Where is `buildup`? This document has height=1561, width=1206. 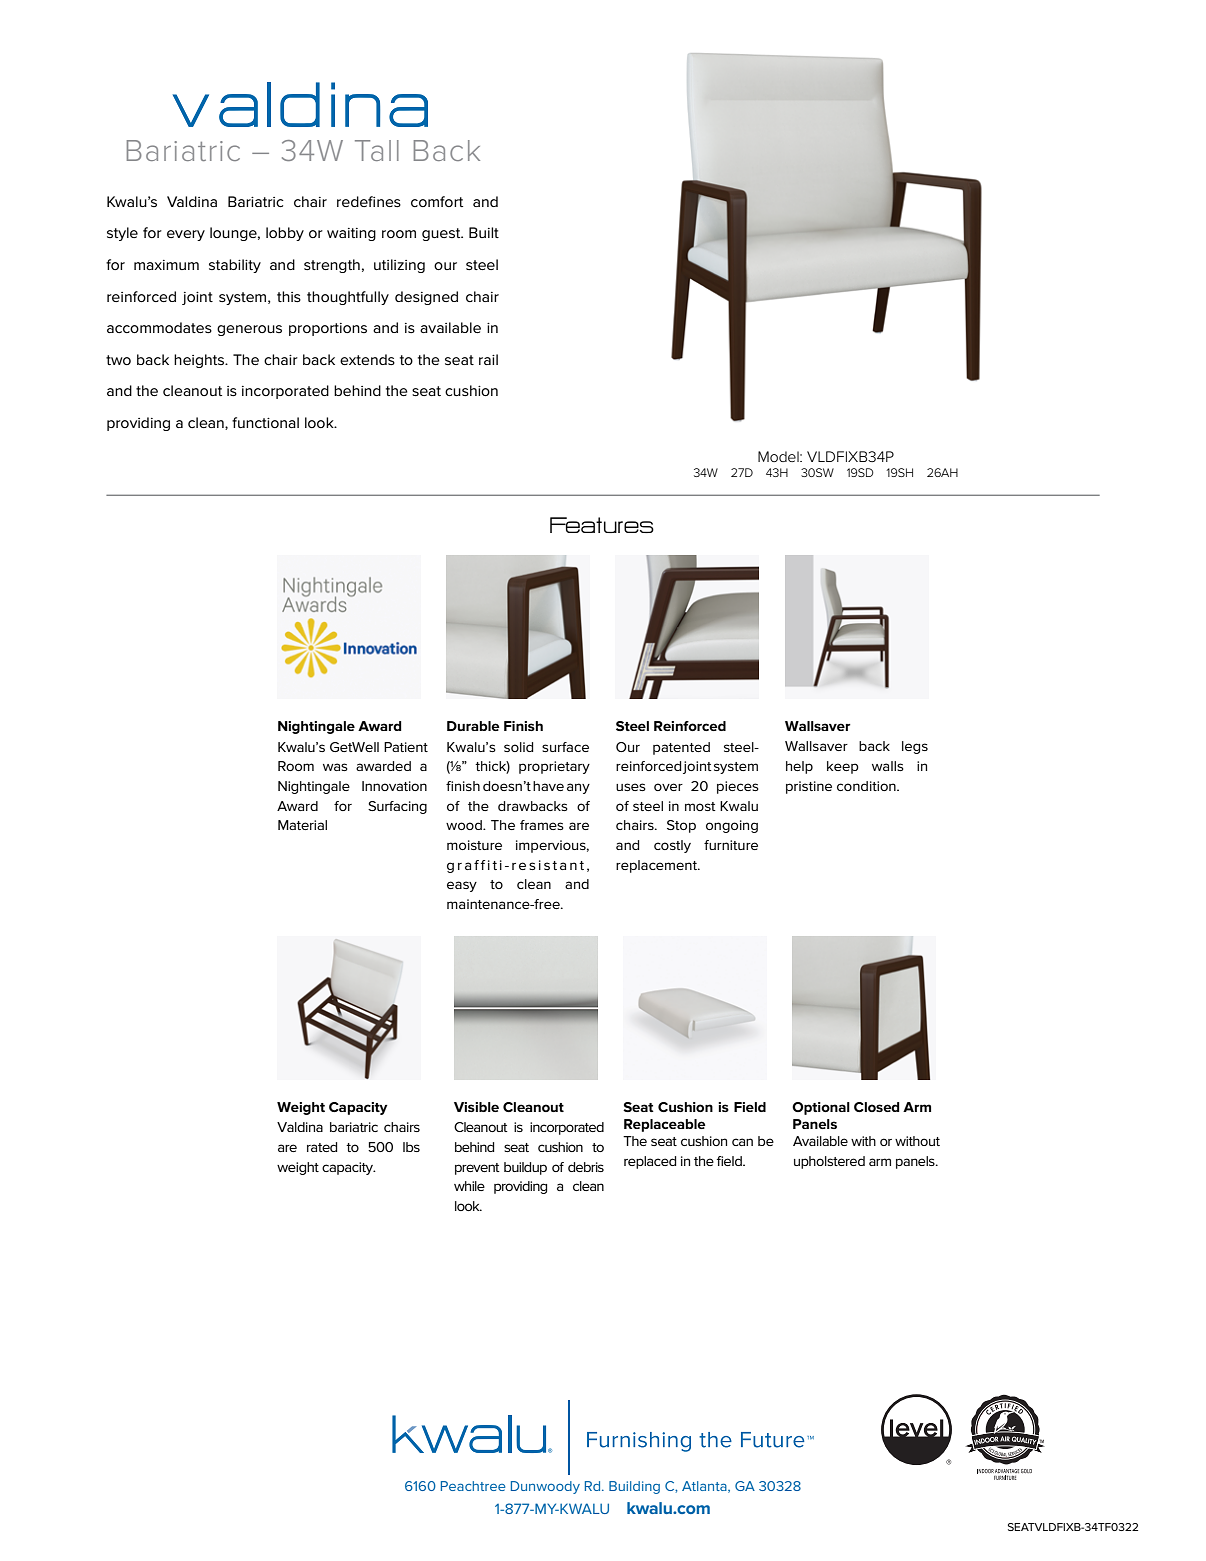 buildup is located at coordinates (525, 1168).
